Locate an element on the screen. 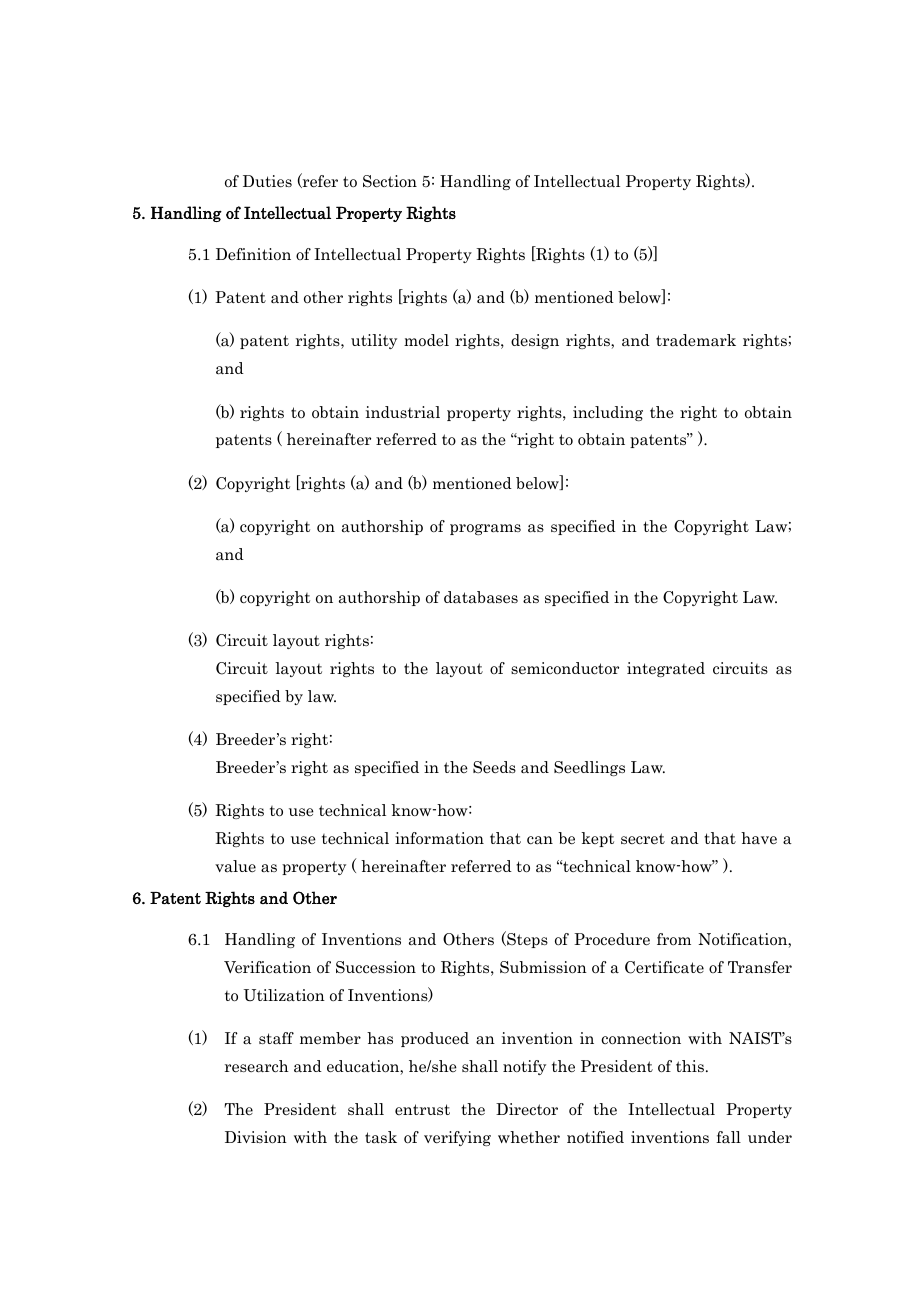  databases is located at coordinates (481, 597).
